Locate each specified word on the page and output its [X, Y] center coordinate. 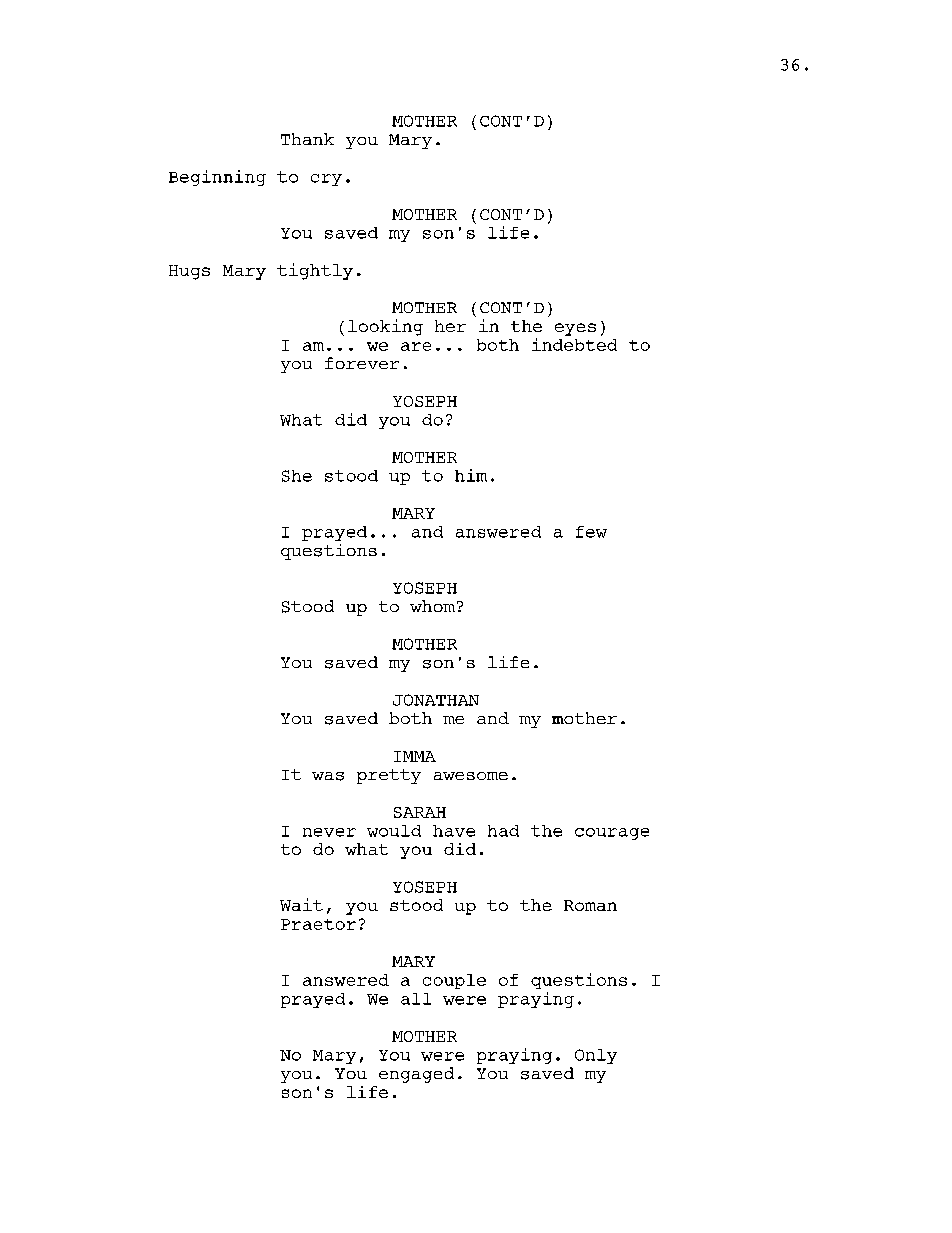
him [471, 475]
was [328, 776]
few [591, 532]
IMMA [415, 756]
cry [326, 180]
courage [612, 834]
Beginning [217, 178]
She [297, 476]
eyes [575, 329]
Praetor [318, 924]
